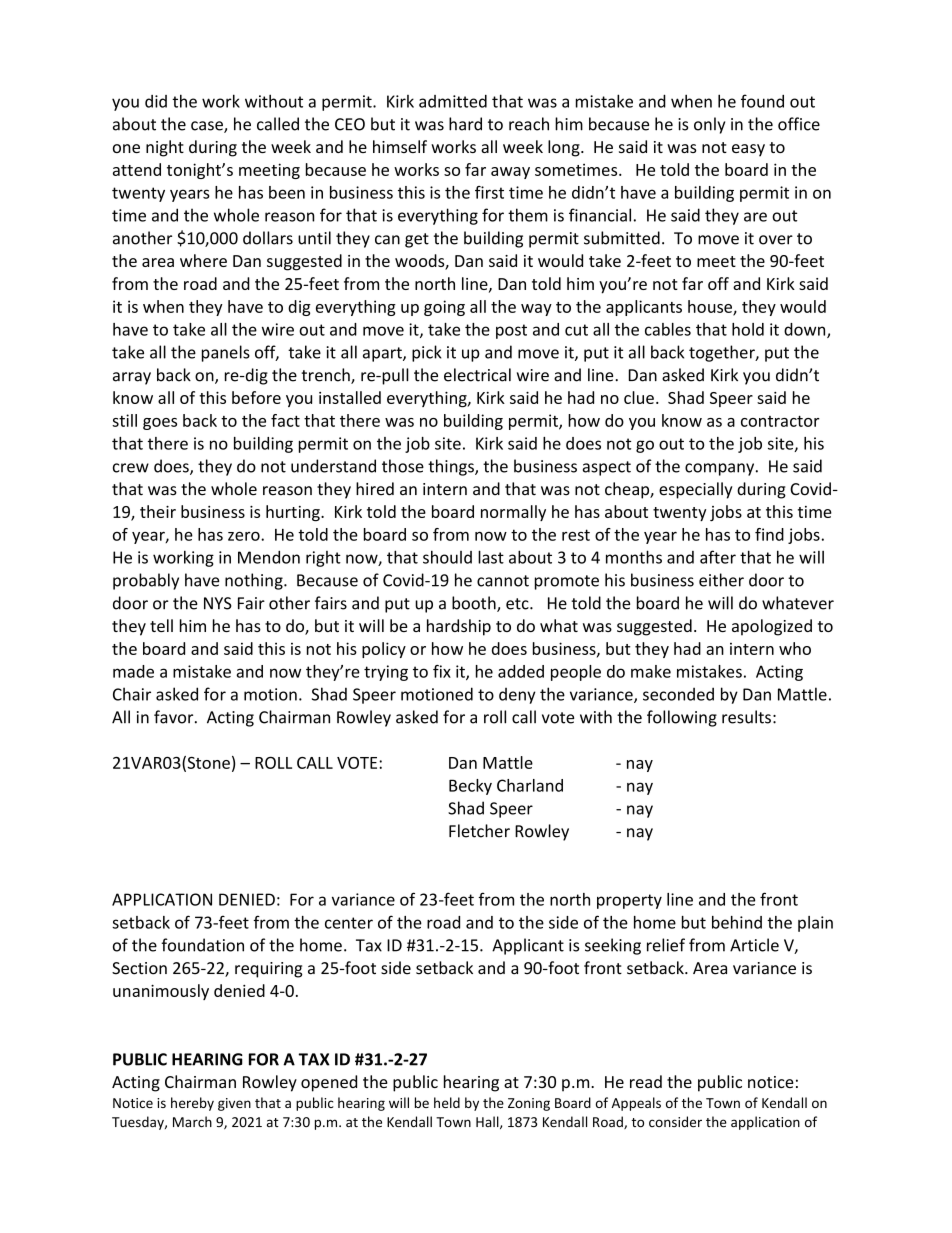 This screenshot has height=1233, width=952. I want to click on results, so click(746, 717).
